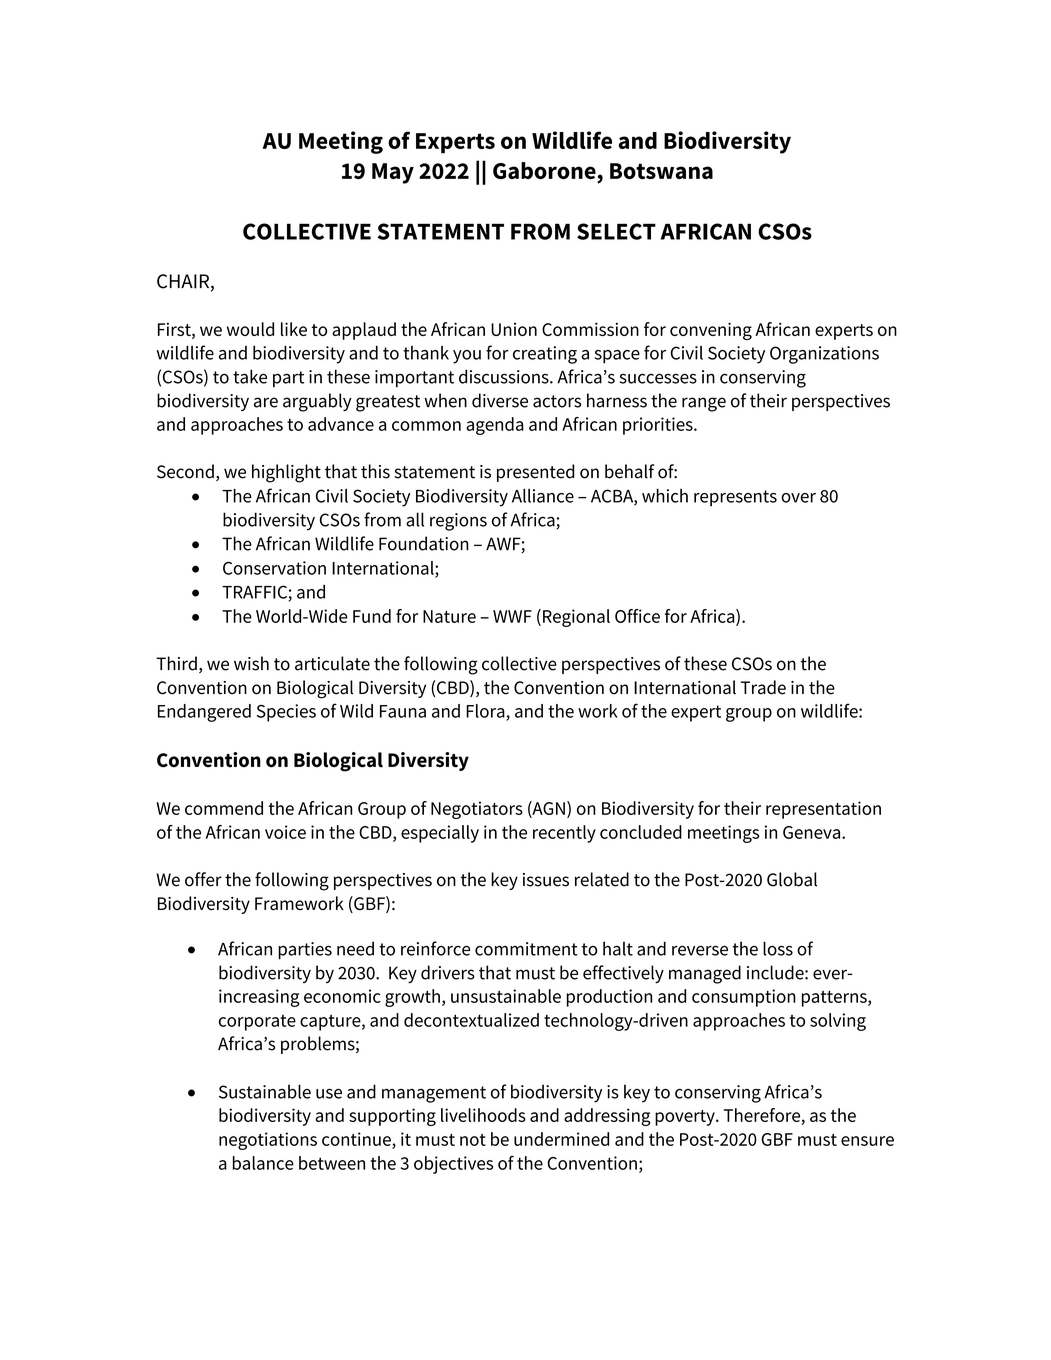 Image resolution: width=1051 pixels, height=1360 pixels. I want to click on SELECT, so click(616, 231).
